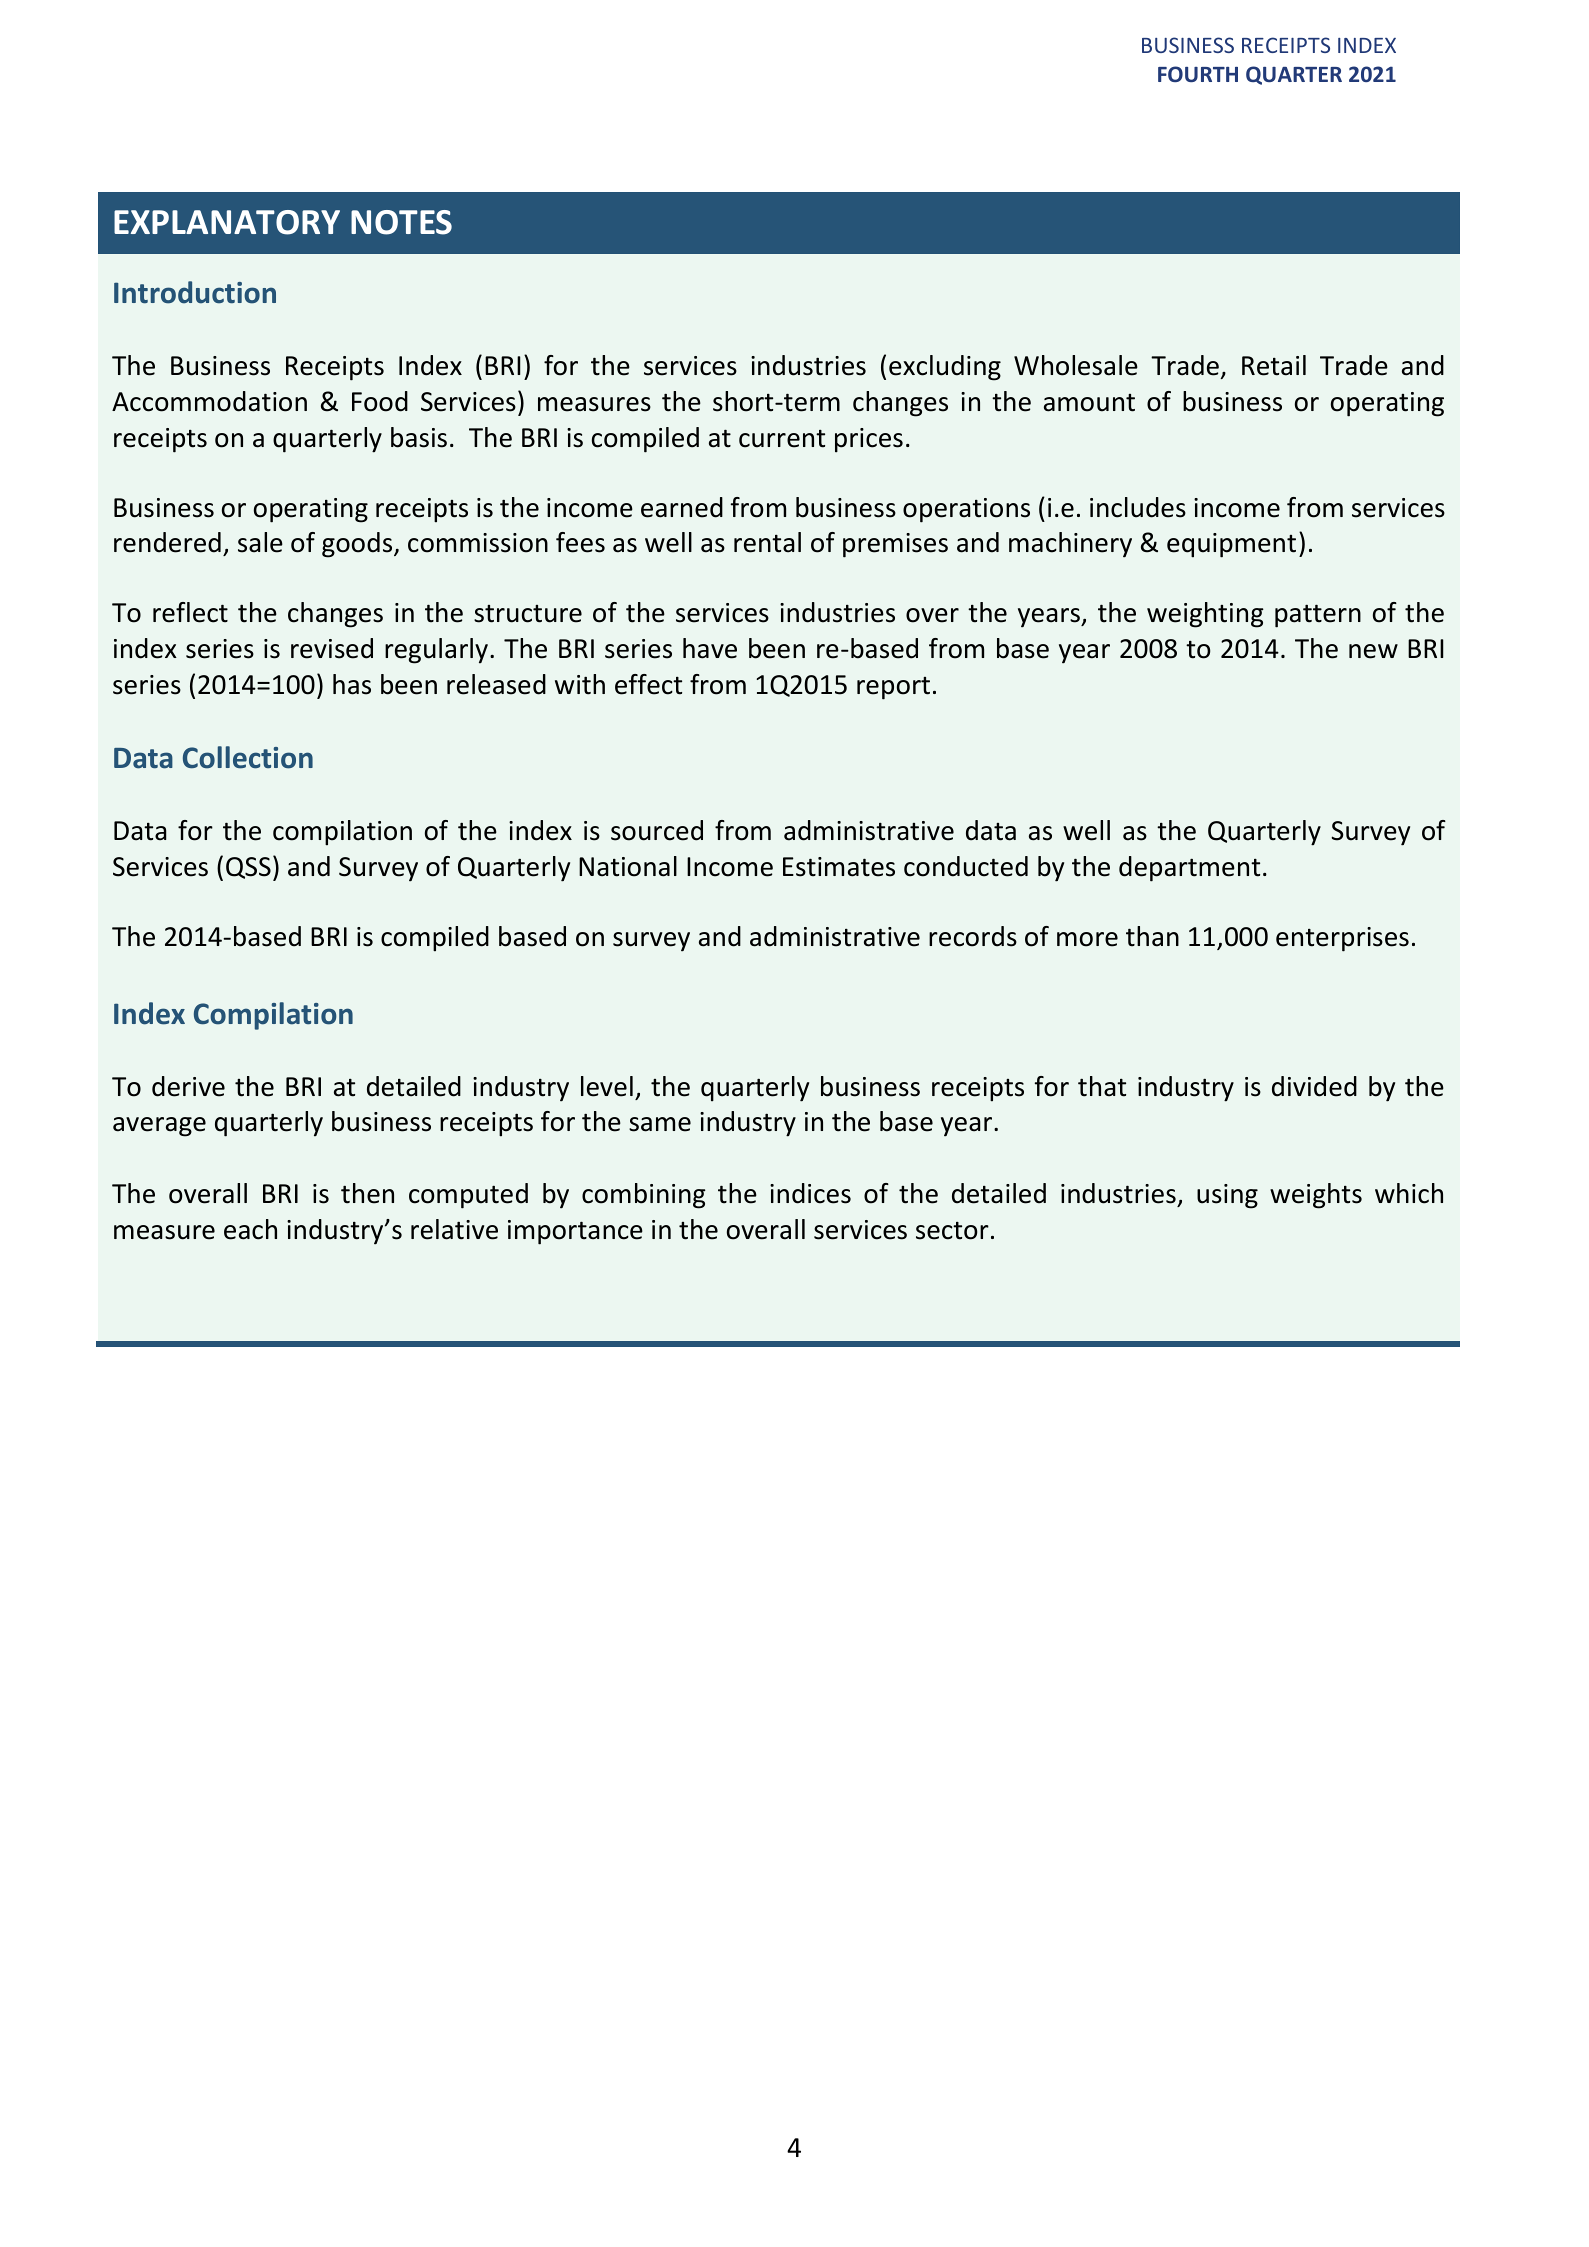  I want to click on FOURTH, so click(1198, 74).
